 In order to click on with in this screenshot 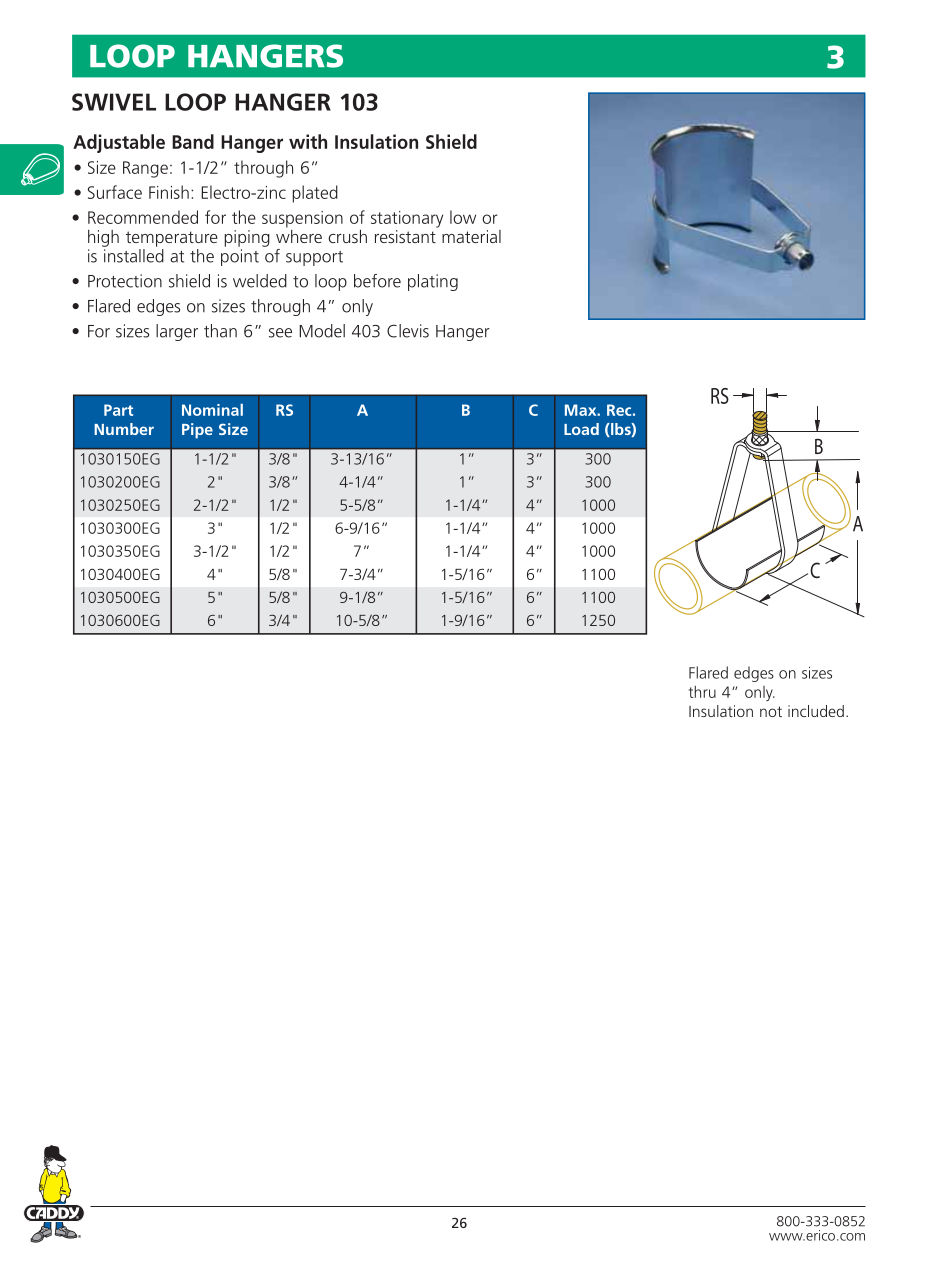, I will do `click(308, 141)`.
